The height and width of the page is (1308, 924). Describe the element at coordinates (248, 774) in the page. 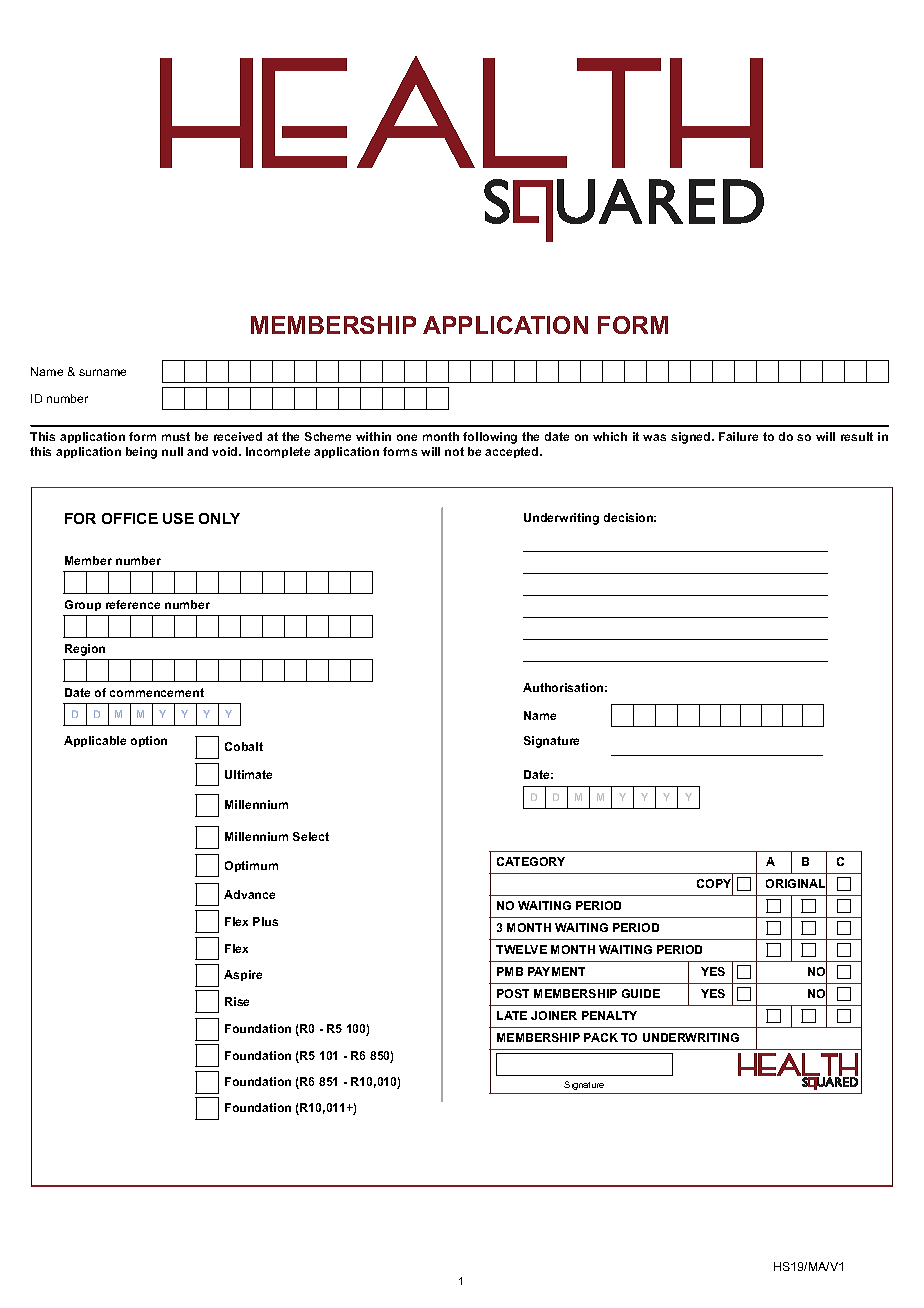

I see `Ultimate` at that location.
